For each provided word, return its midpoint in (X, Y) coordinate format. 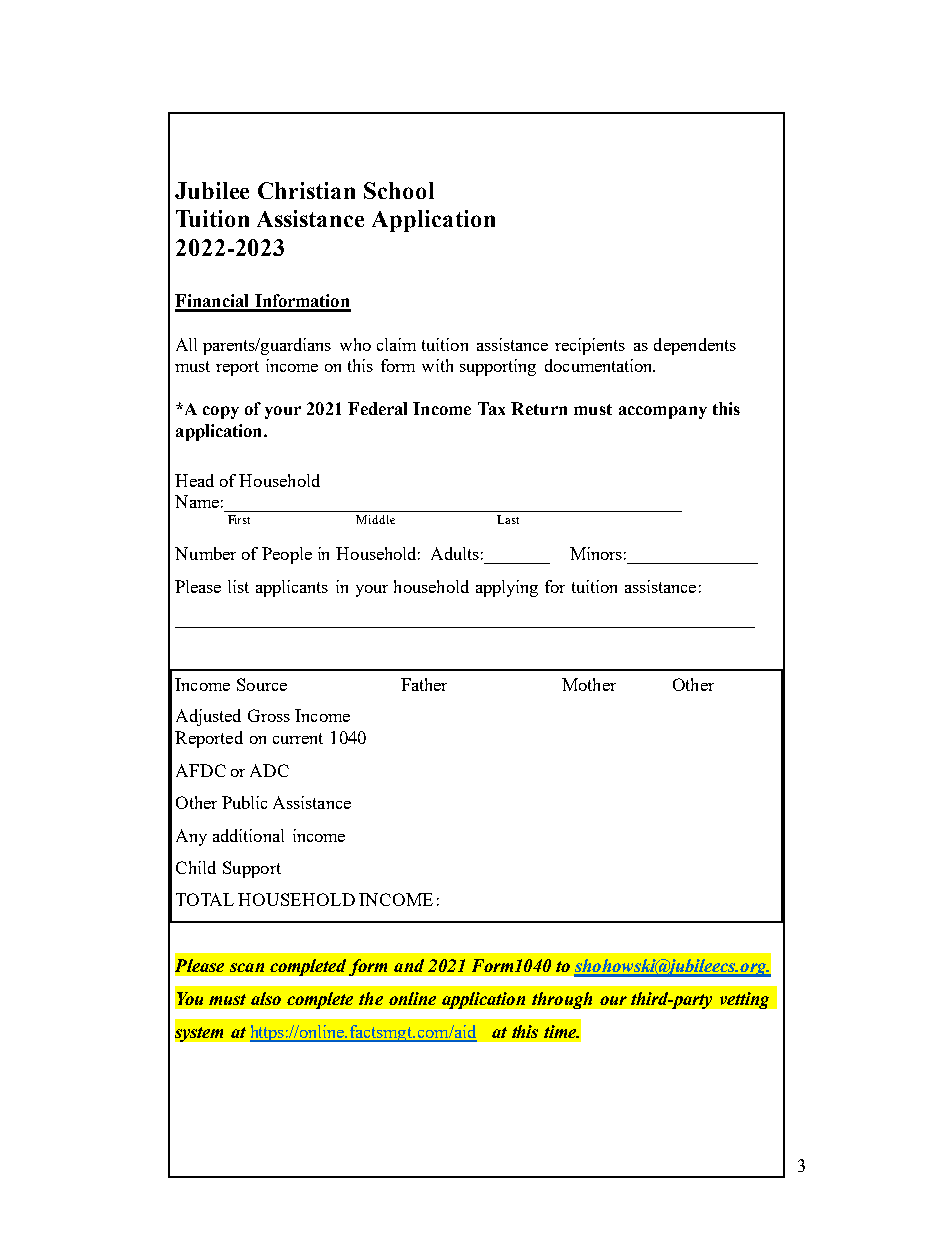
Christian (306, 190)
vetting (744, 1000)
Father (424, 684)
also (266, 998)
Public (244, 802)
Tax (491, 408)
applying (507, 588)
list (238, 586)
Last (508, 519)
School (399, 190)
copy (221, 412)
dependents (695, 346)
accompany (663, 412)
